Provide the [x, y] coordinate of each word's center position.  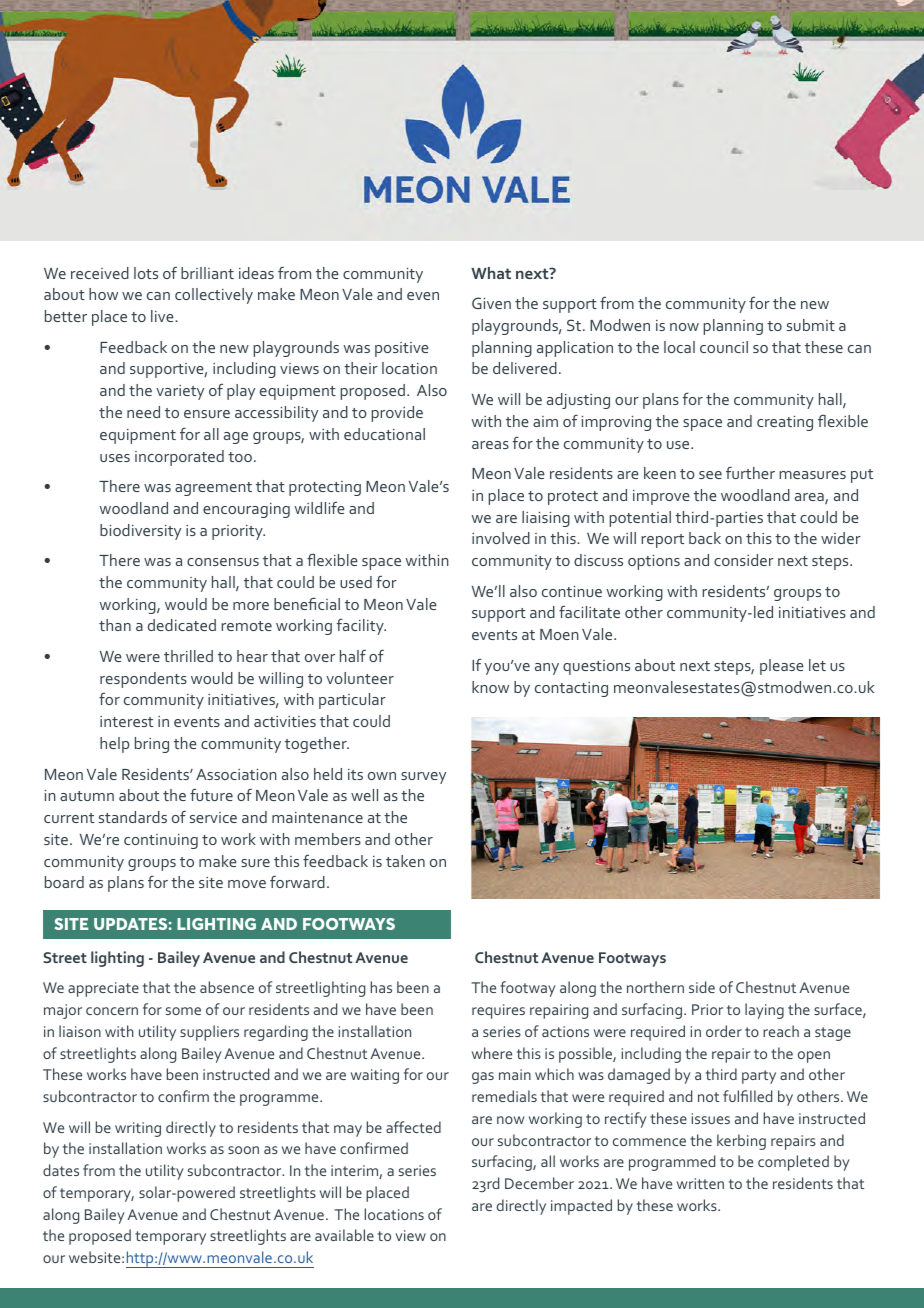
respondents [143, 680]
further [750, 472]
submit [811, 325]
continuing [161, 841]
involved [501, 538]
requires [498, 1011]
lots [146, 273]
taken [405, 861]
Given [491, 303]
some [183, 1011]
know [490, 687]
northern [655, 987]
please [782, 667]
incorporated [179, 458]
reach [781, 1031]
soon [243, 1150]
